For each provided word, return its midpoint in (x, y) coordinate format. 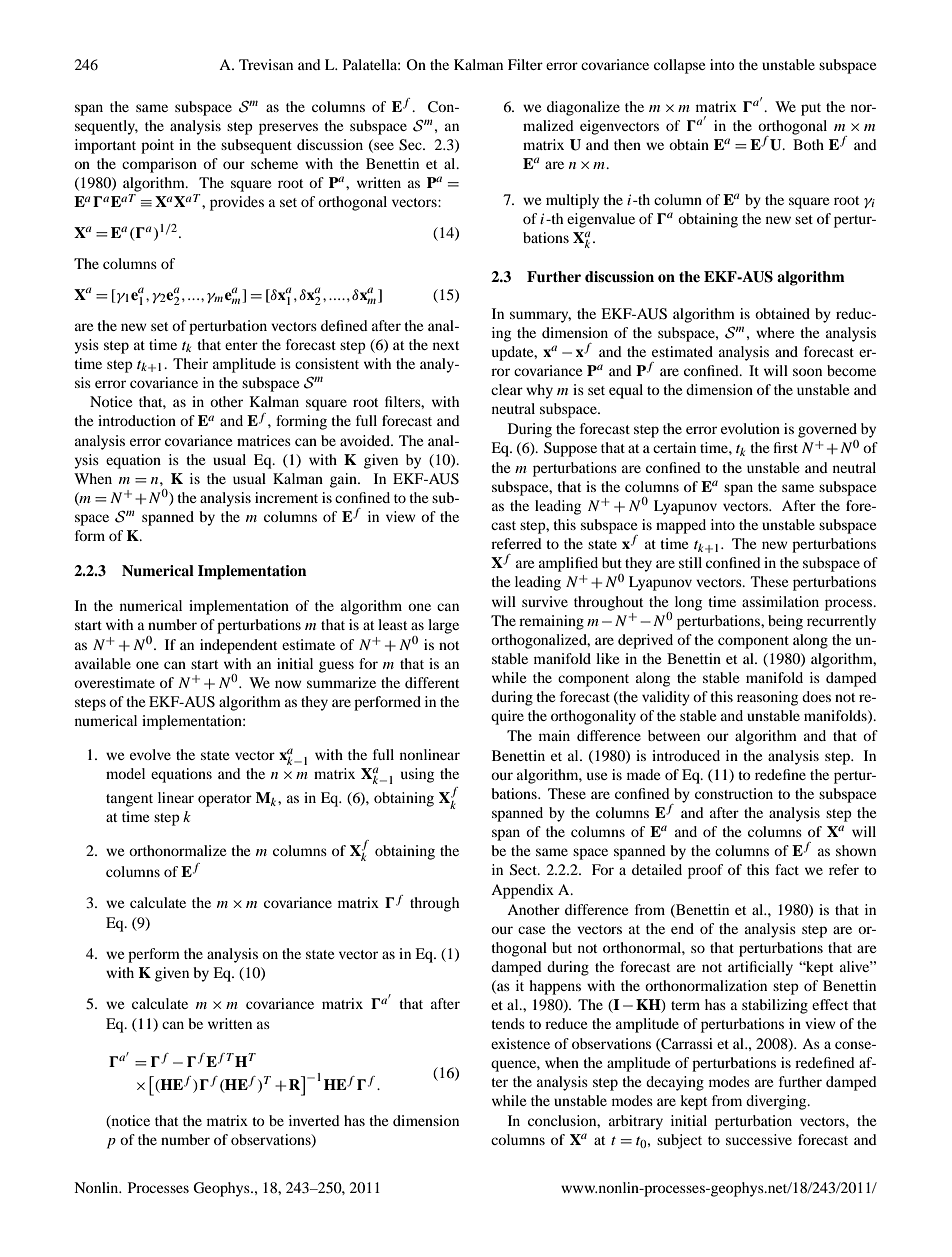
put (811, 109)
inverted (314, 1120)
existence (520, 1043)
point (157, 146)
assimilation (780, 601)
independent (238, 646)
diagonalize (583, 108)
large (443, 626)
